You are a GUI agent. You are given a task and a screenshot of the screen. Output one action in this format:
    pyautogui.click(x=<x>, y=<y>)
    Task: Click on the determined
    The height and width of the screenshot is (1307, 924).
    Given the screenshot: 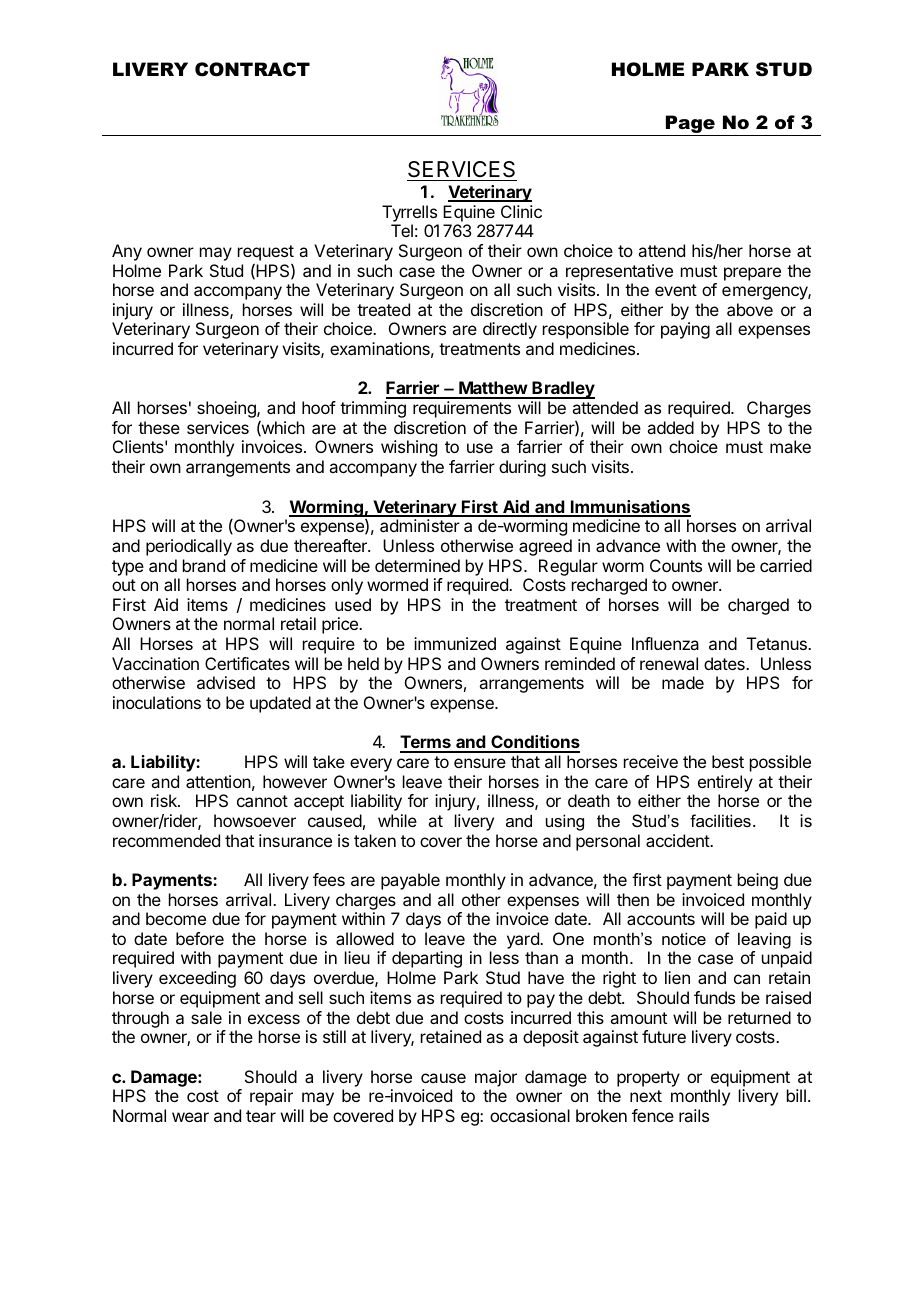 What is the action you would take?
    pyautogui.click(x=417, y=565)
